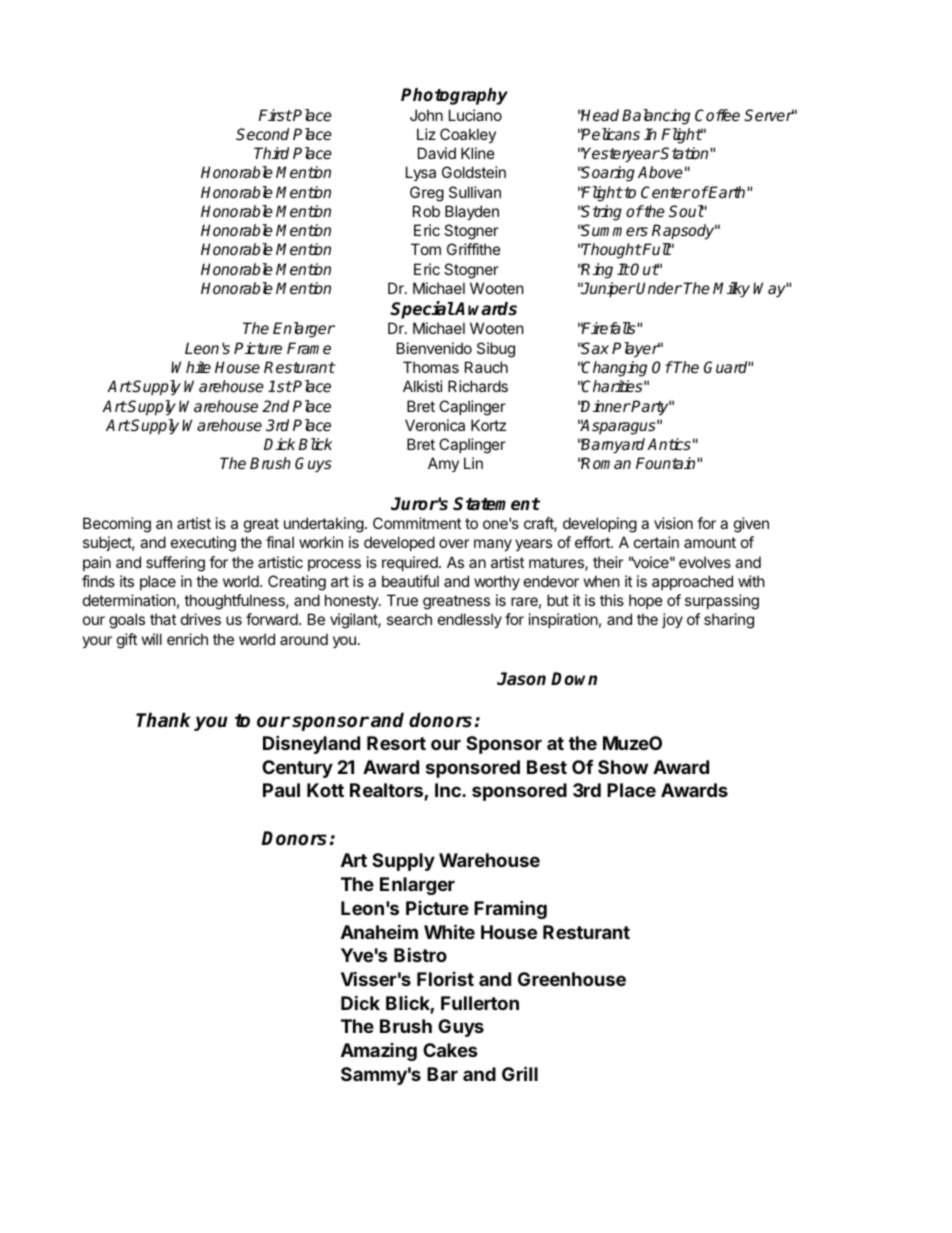 The image size is (952, 1233). What do you see at coordinates (450, 1050) in the page?
I see `Cakes` at bounding box center [450, 1050].
